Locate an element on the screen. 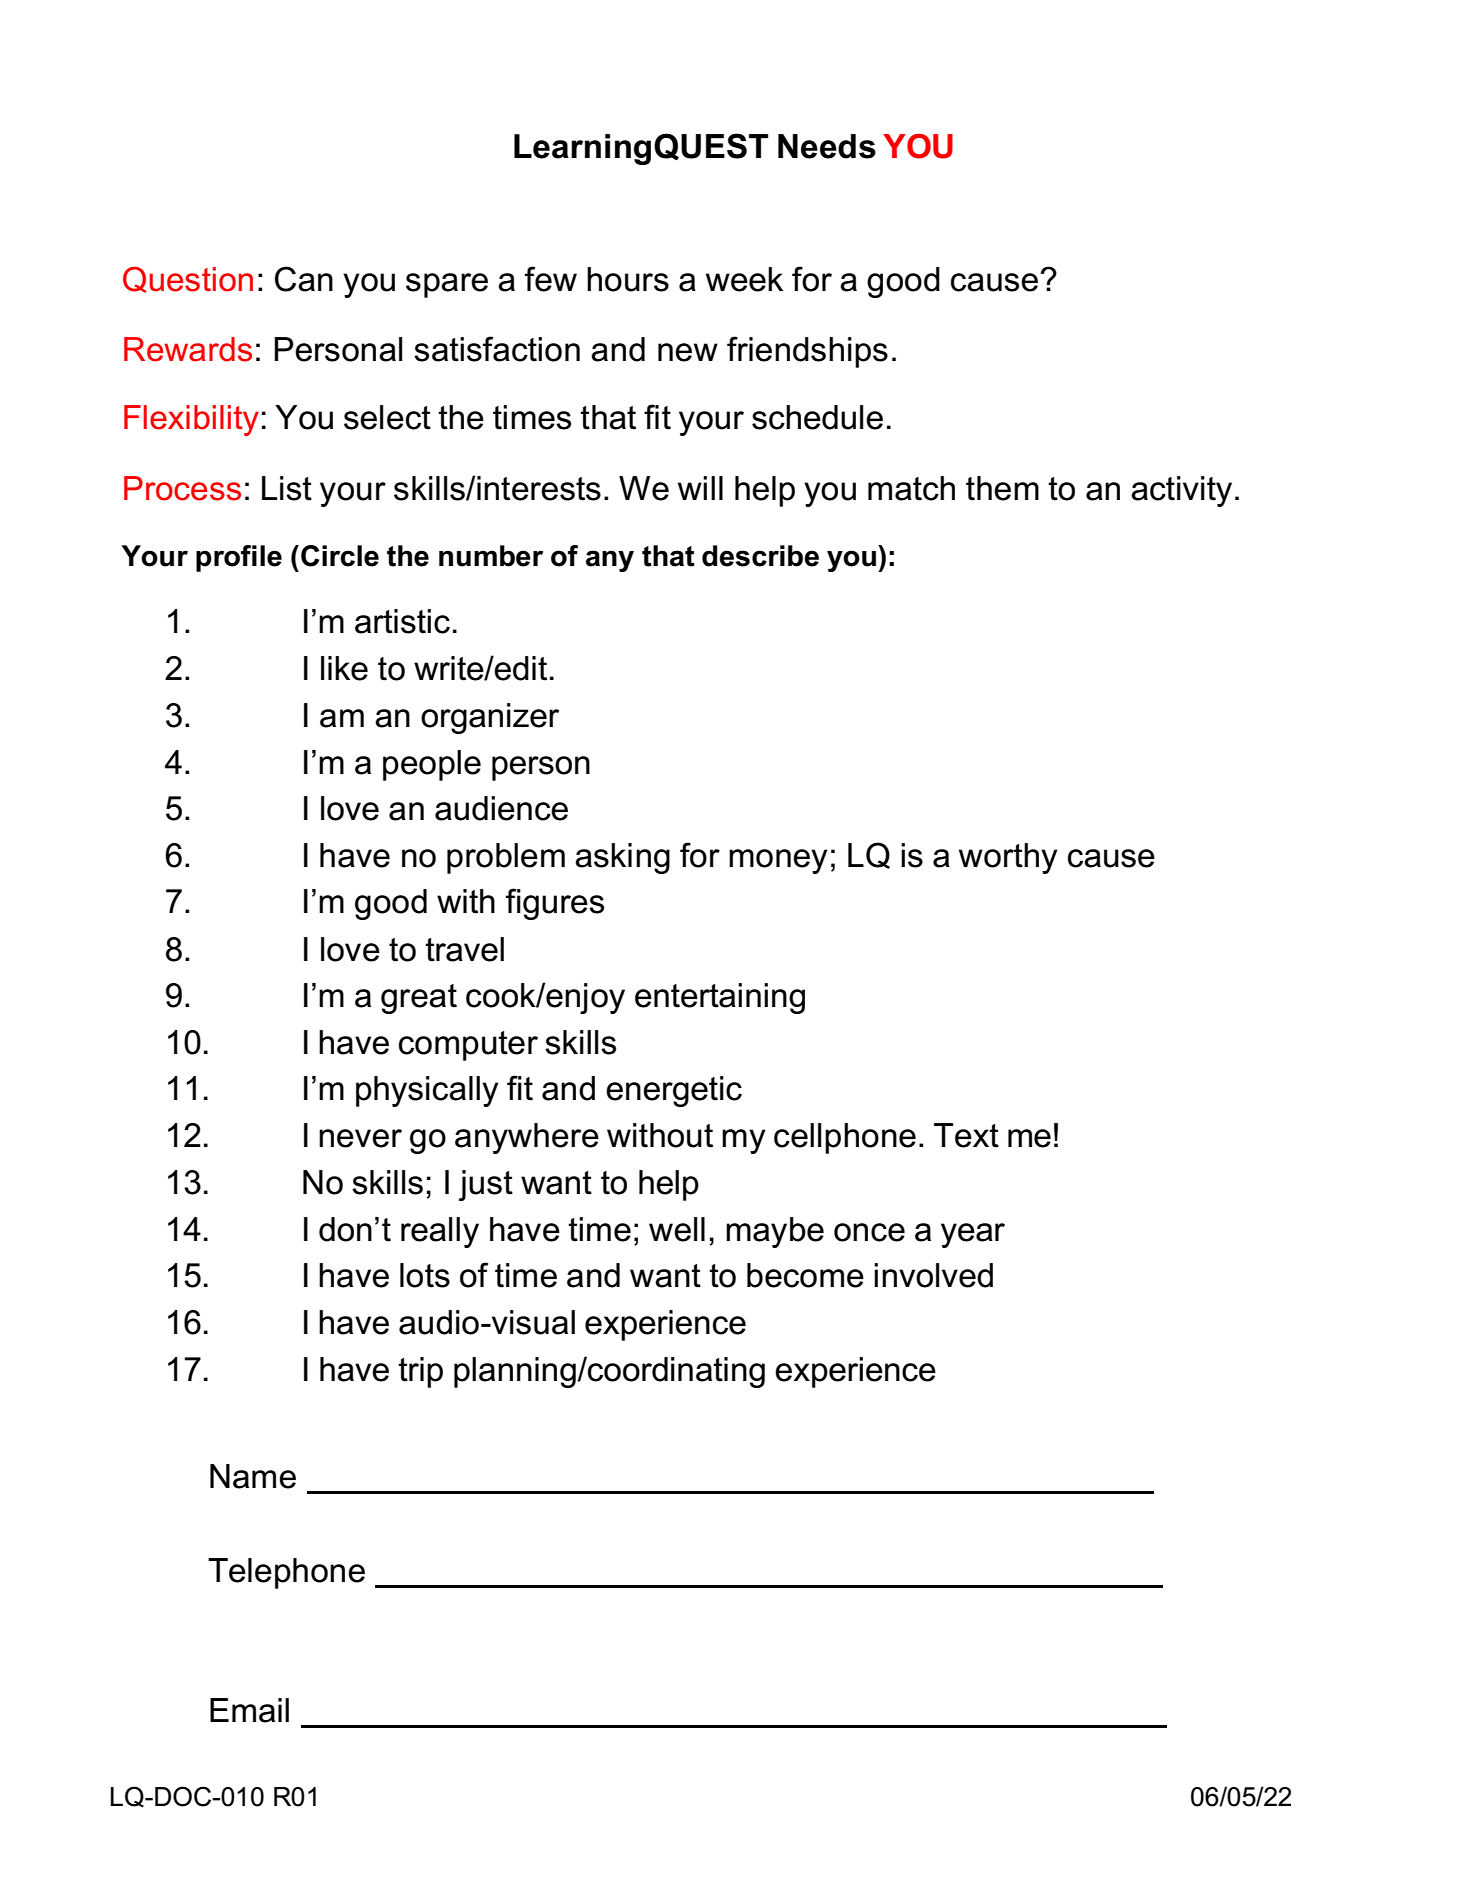 The image size is (1466, 1897). hours is located at coordinates (628, 279).
